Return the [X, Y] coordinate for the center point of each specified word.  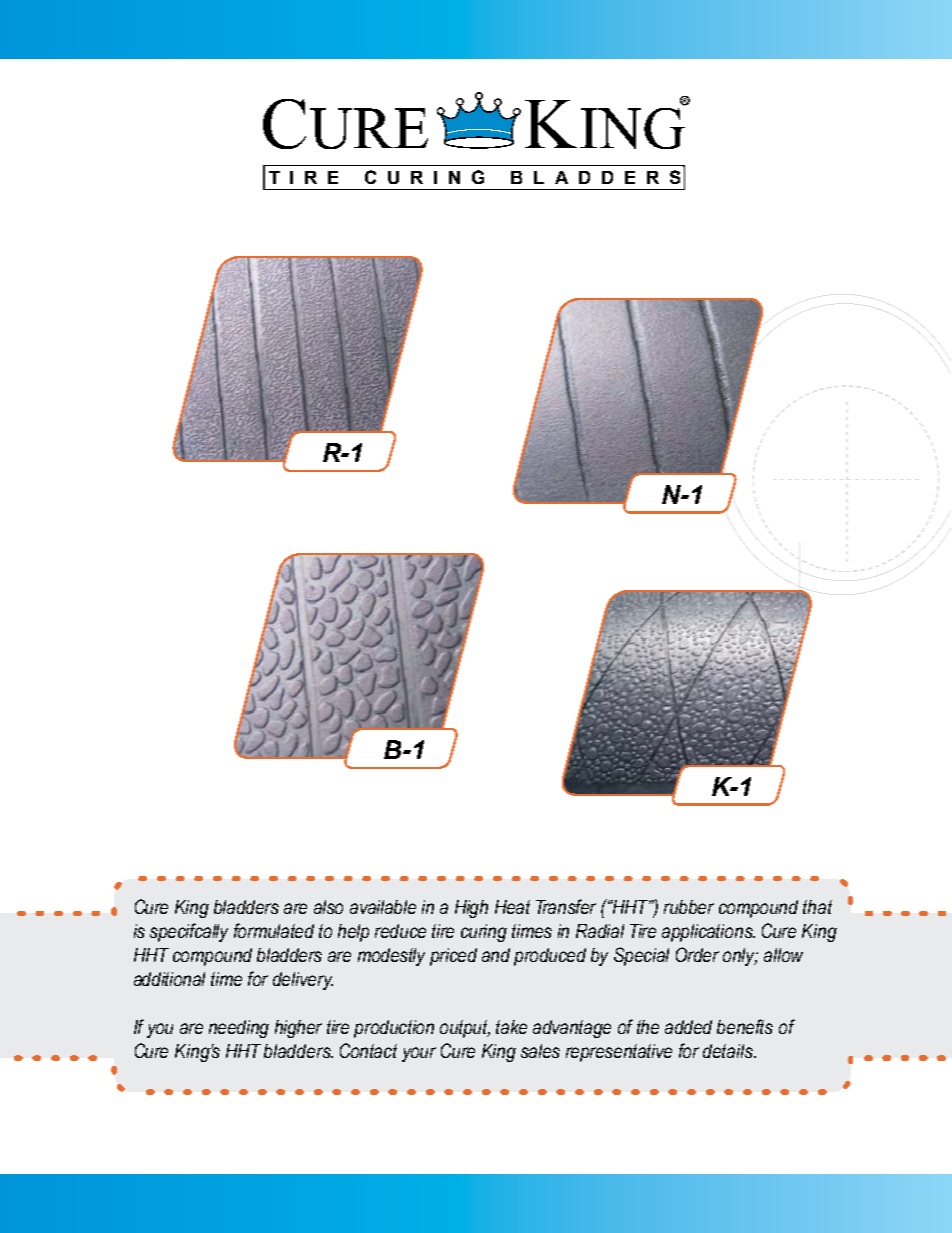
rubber [689, 907]
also [328, 907]
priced [453, 957]
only [740, 957]
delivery [303, 981]
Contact [368, 1050]
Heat [512, 907]
